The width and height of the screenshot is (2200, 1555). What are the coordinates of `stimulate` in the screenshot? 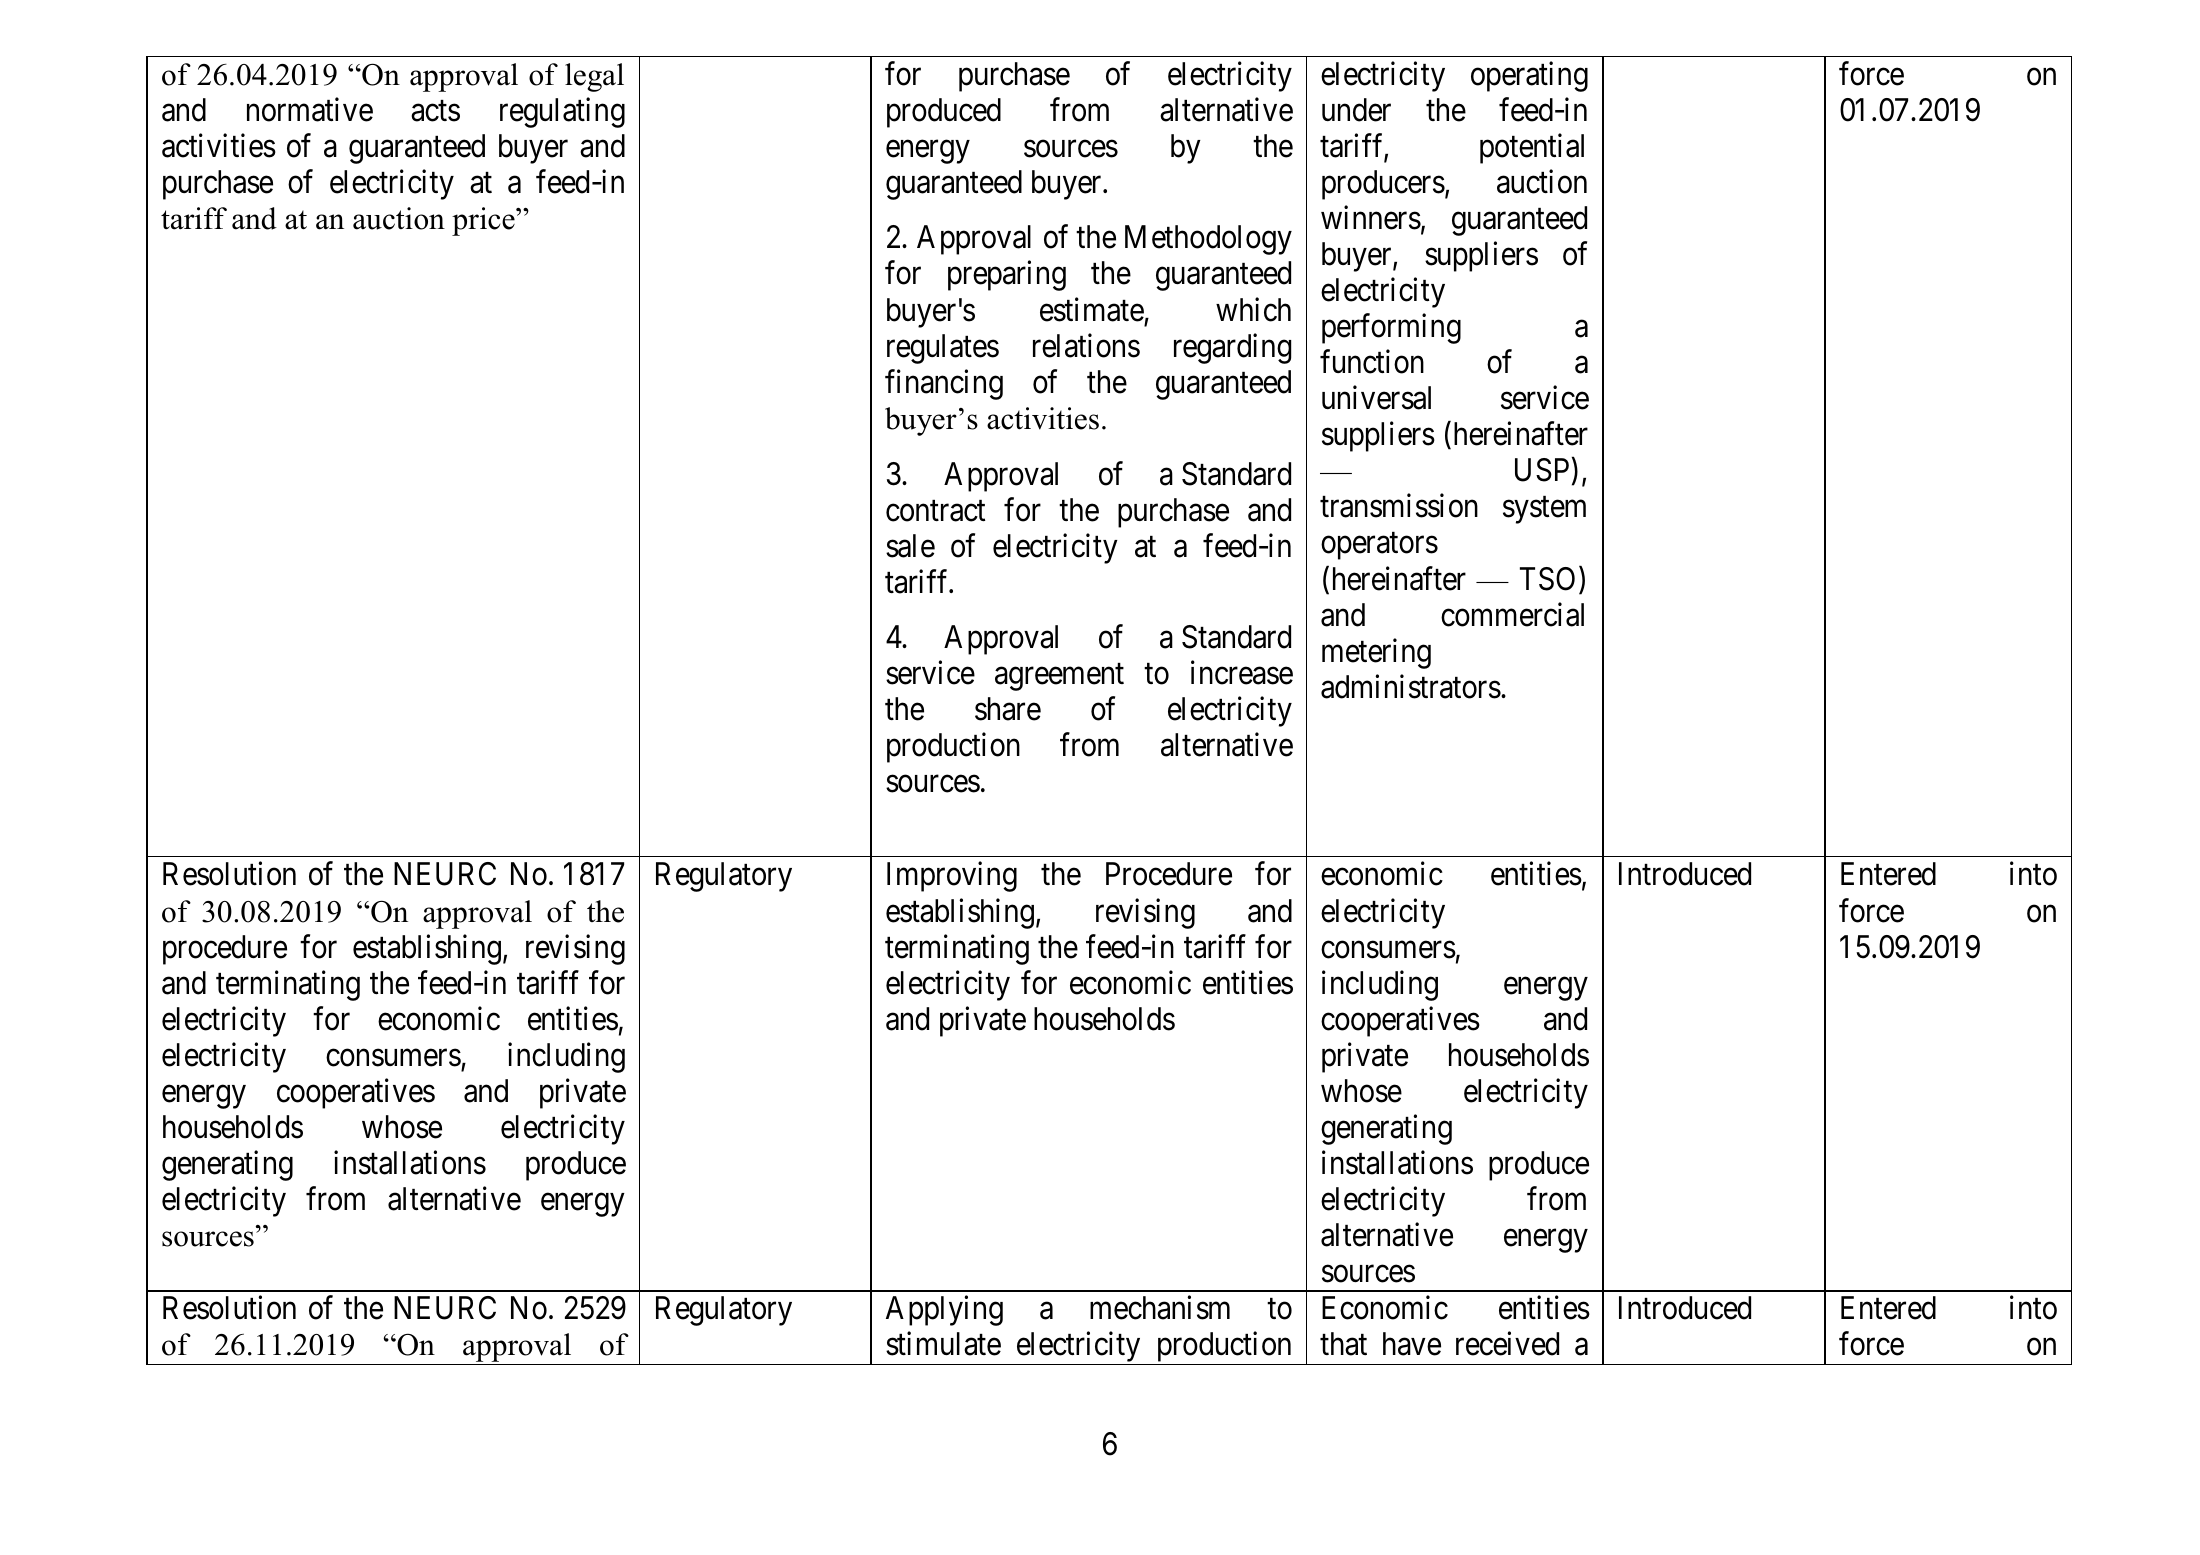 It's located at (943, 1344).
